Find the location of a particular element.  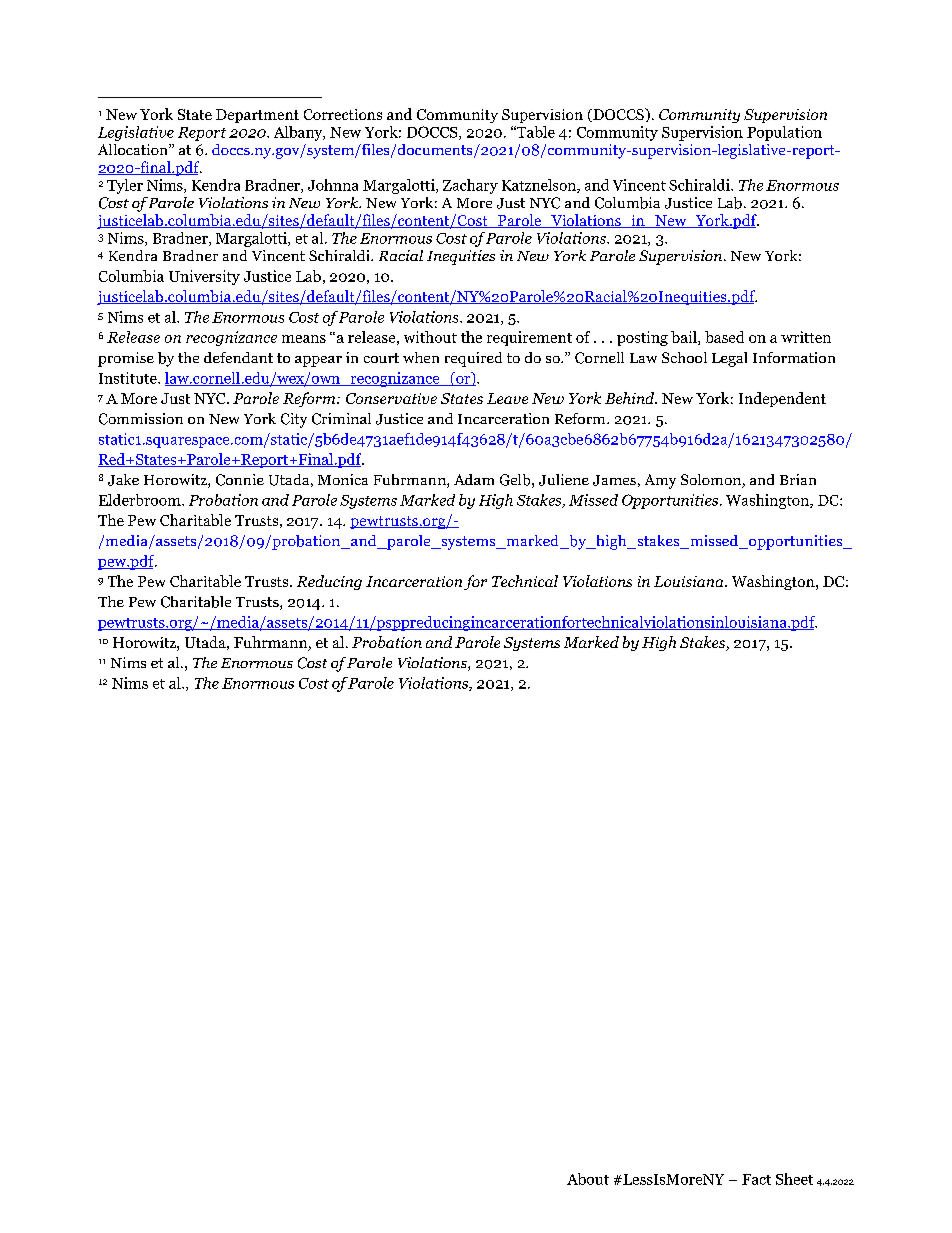

Fact is located at coordinates (756, 1179).
